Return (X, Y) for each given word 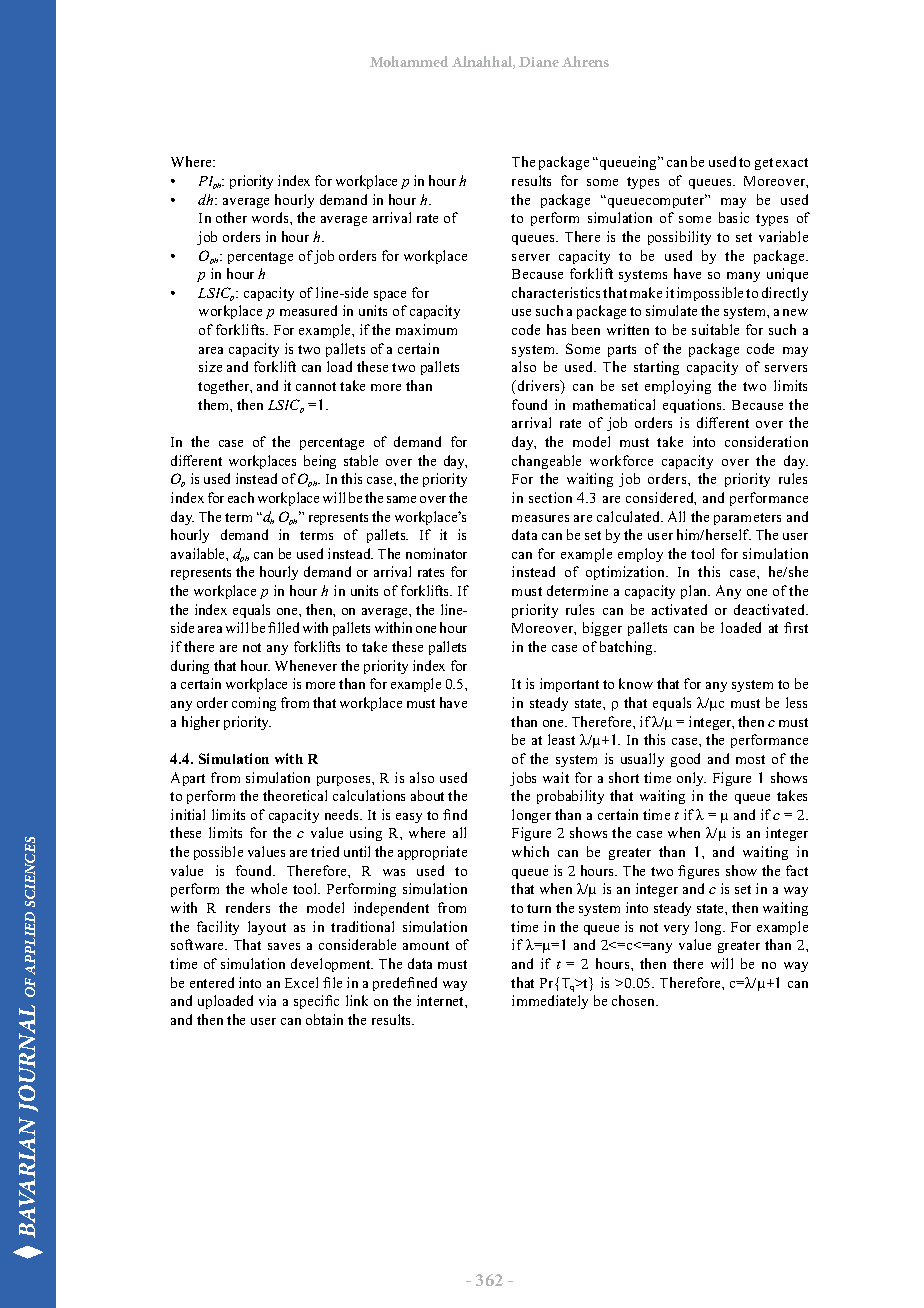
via (267, 1000)
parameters (747, 519)
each (241, 497)
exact (792, 162)
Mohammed (409, 61)
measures (540, 518)
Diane (539, 62)
